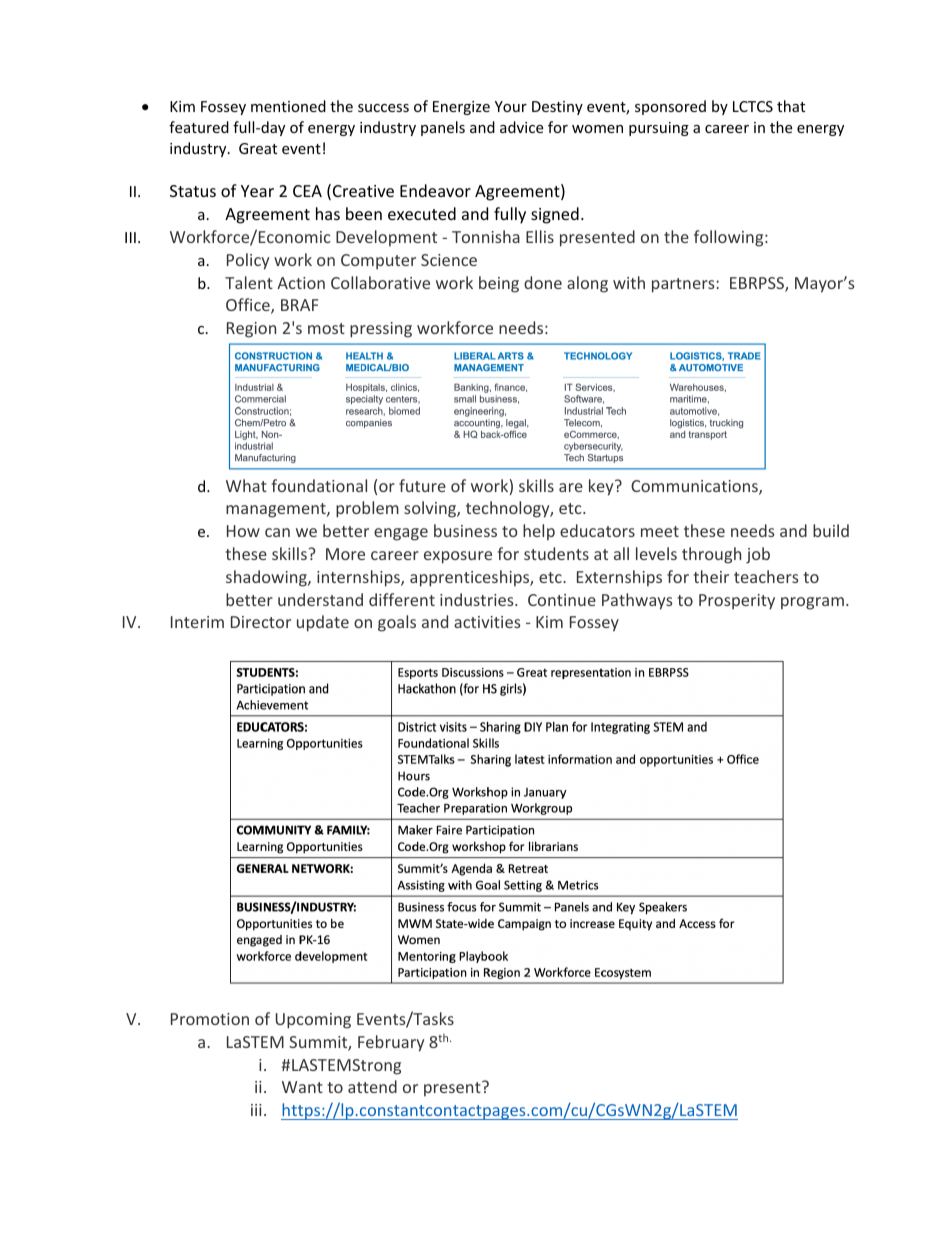 The width and height of the page is (952, 1233). I want to click on Great, so click(258, 148).
